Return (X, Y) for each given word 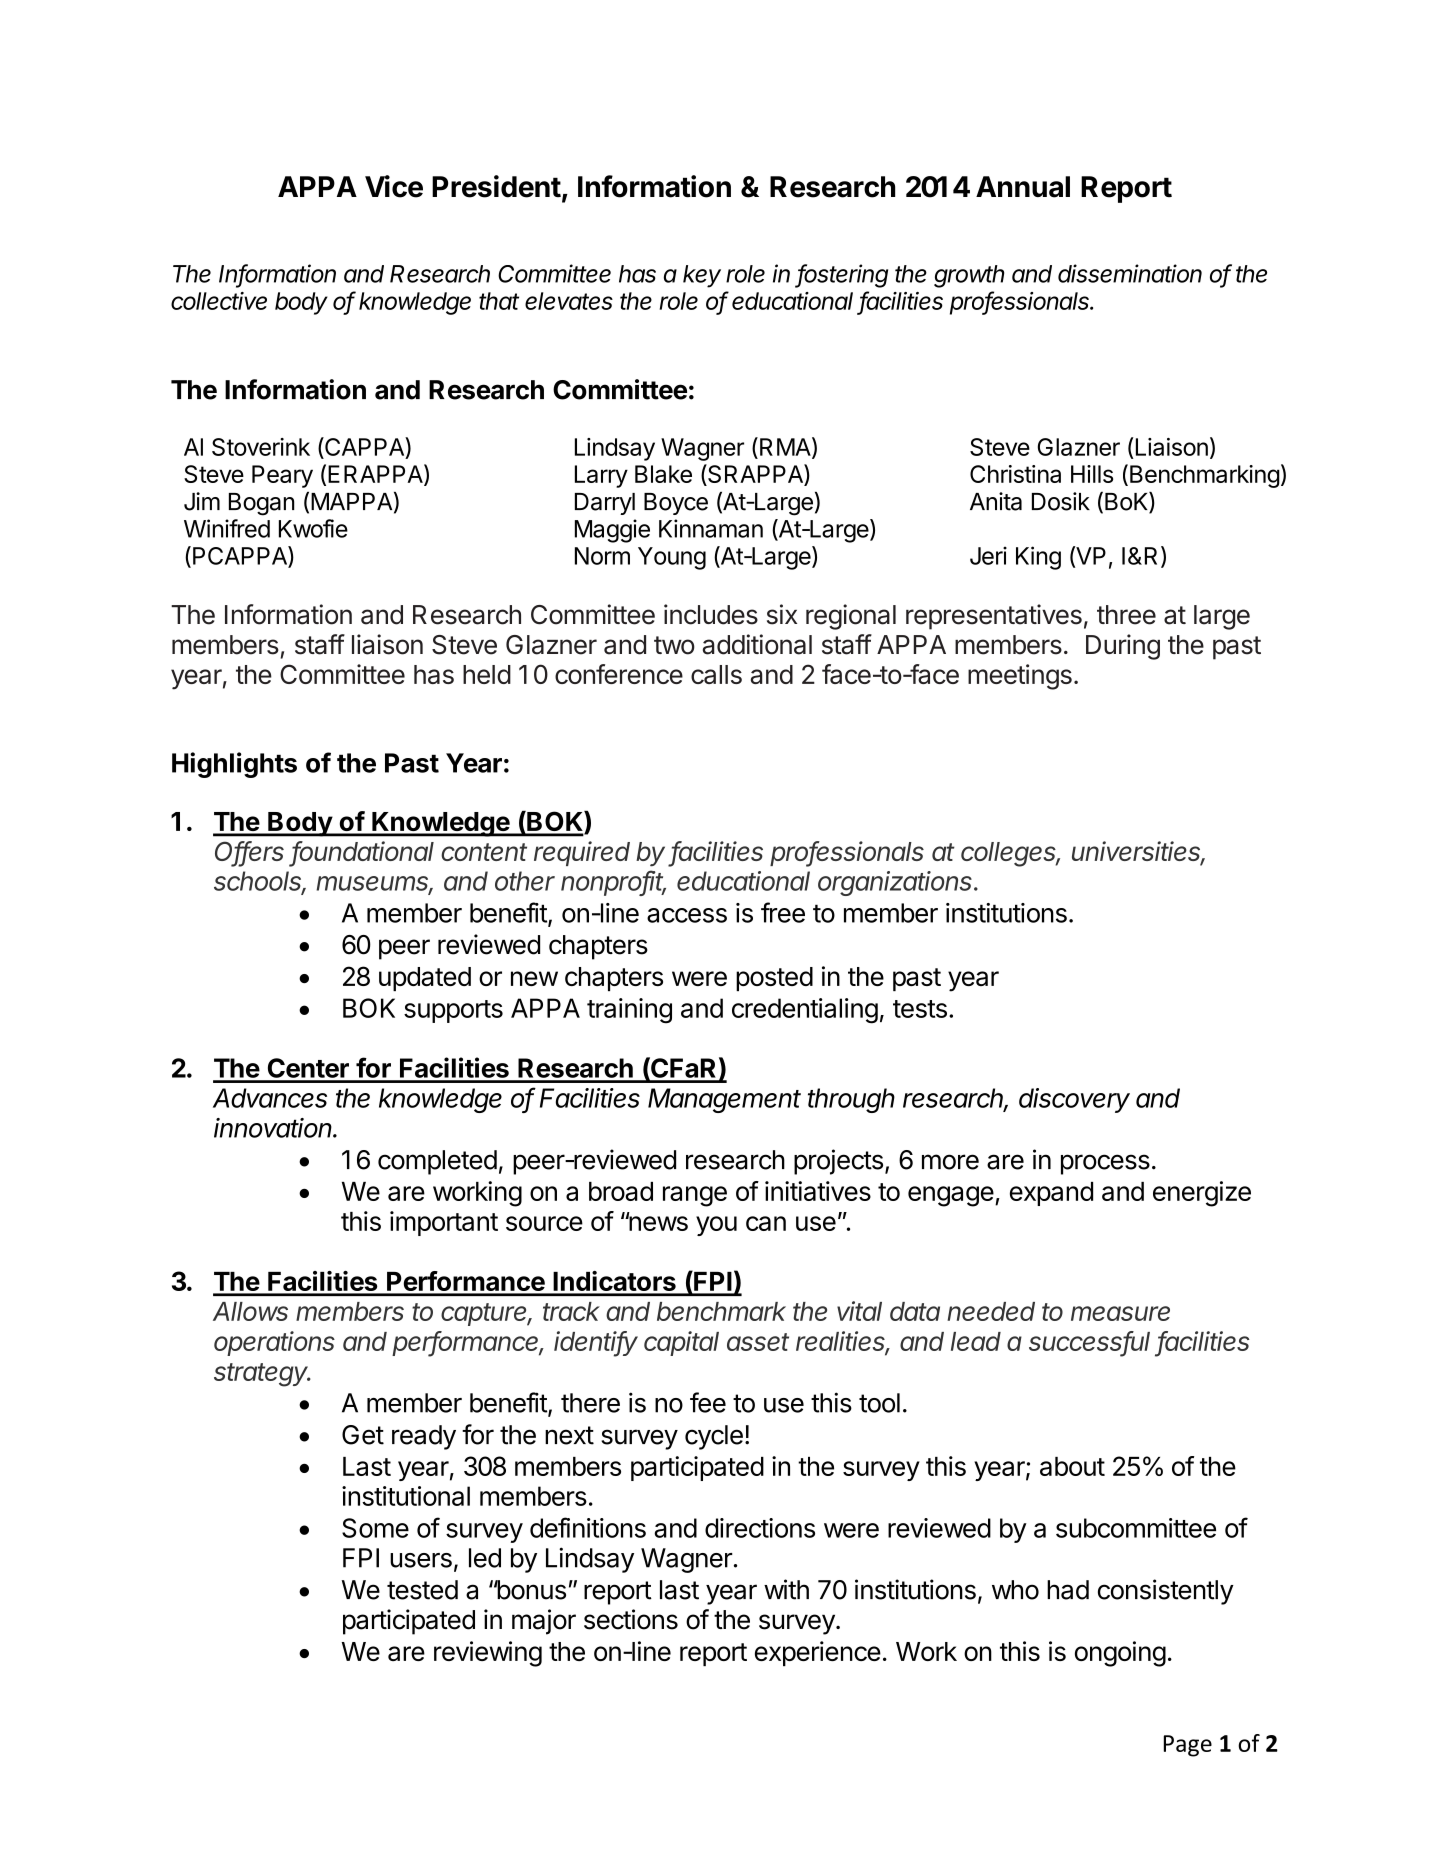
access (687, 915)
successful (1089, 1342)
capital (681, 1343)
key (702, 276)
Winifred (227, 528)
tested (422, 1590)
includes (711, 614)
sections (631, 1619)
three (1126, 615)
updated (425, 979)
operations (274, 1343)
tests (920, 1009)
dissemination (1130, 273)
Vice (394, 186)
